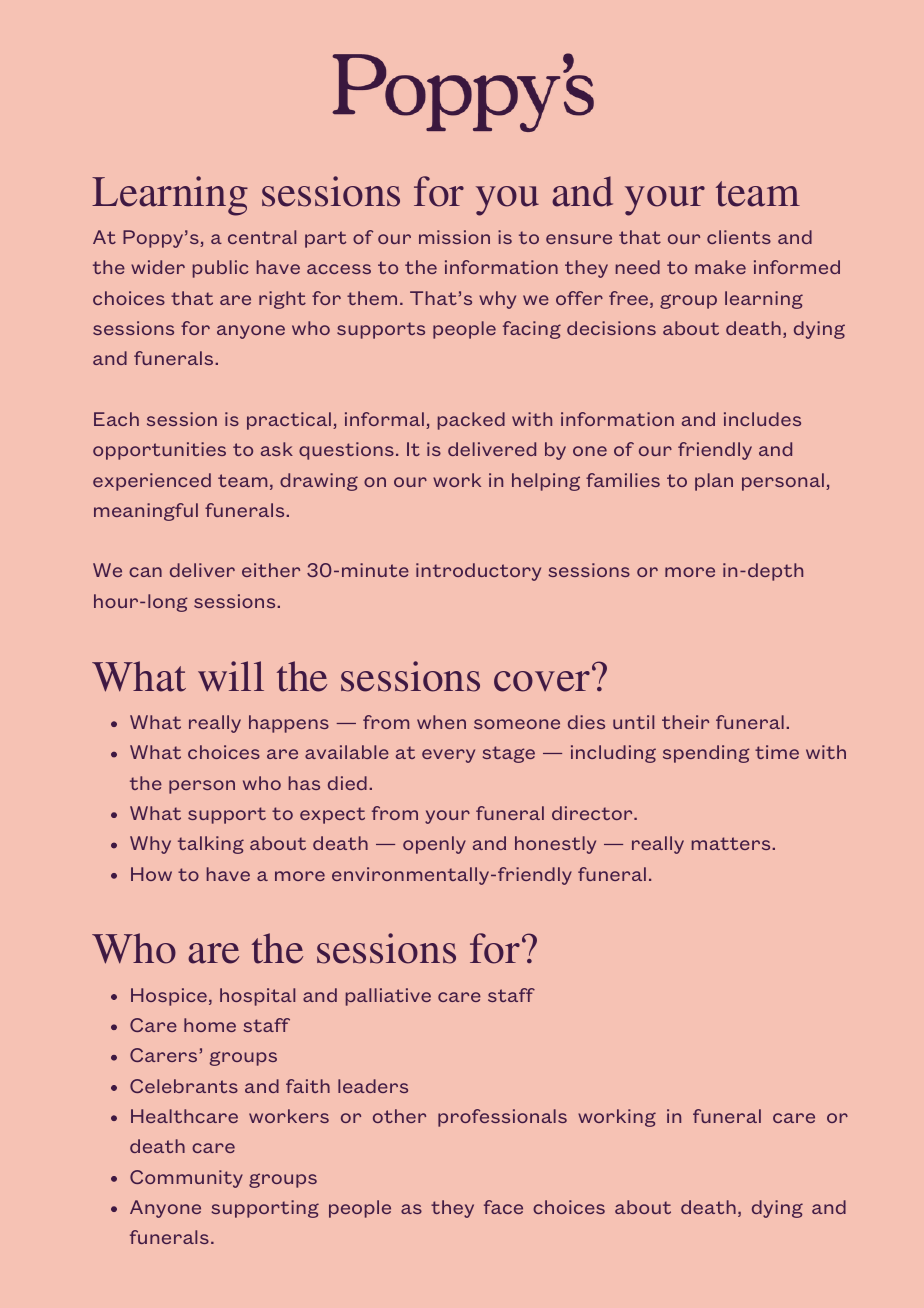 The height and width of the screenshot is (1308, 924). What do you see at coordinates (503, 1207) in the screenshot?
I see `face` at bounding box center [503, 1207].
